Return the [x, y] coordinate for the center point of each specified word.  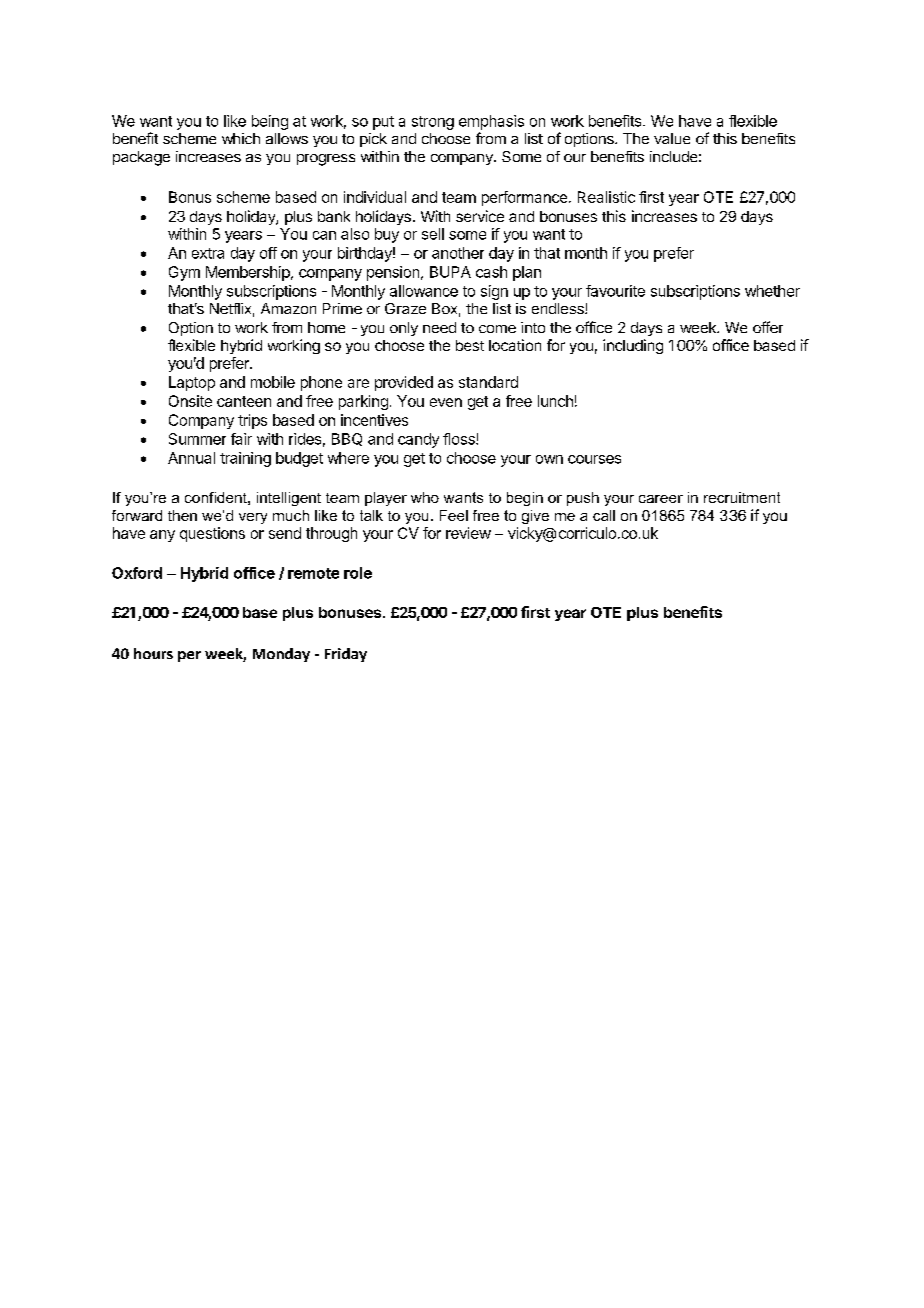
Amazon [288, 308]
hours [153, 653]
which [241, 138]
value [672, 138]
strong [433, 123]
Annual [191, 458]
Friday [346, 655]
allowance [424, 291]
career [661, 499]
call [604, 515]
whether [772, 291]
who [425, 497]
